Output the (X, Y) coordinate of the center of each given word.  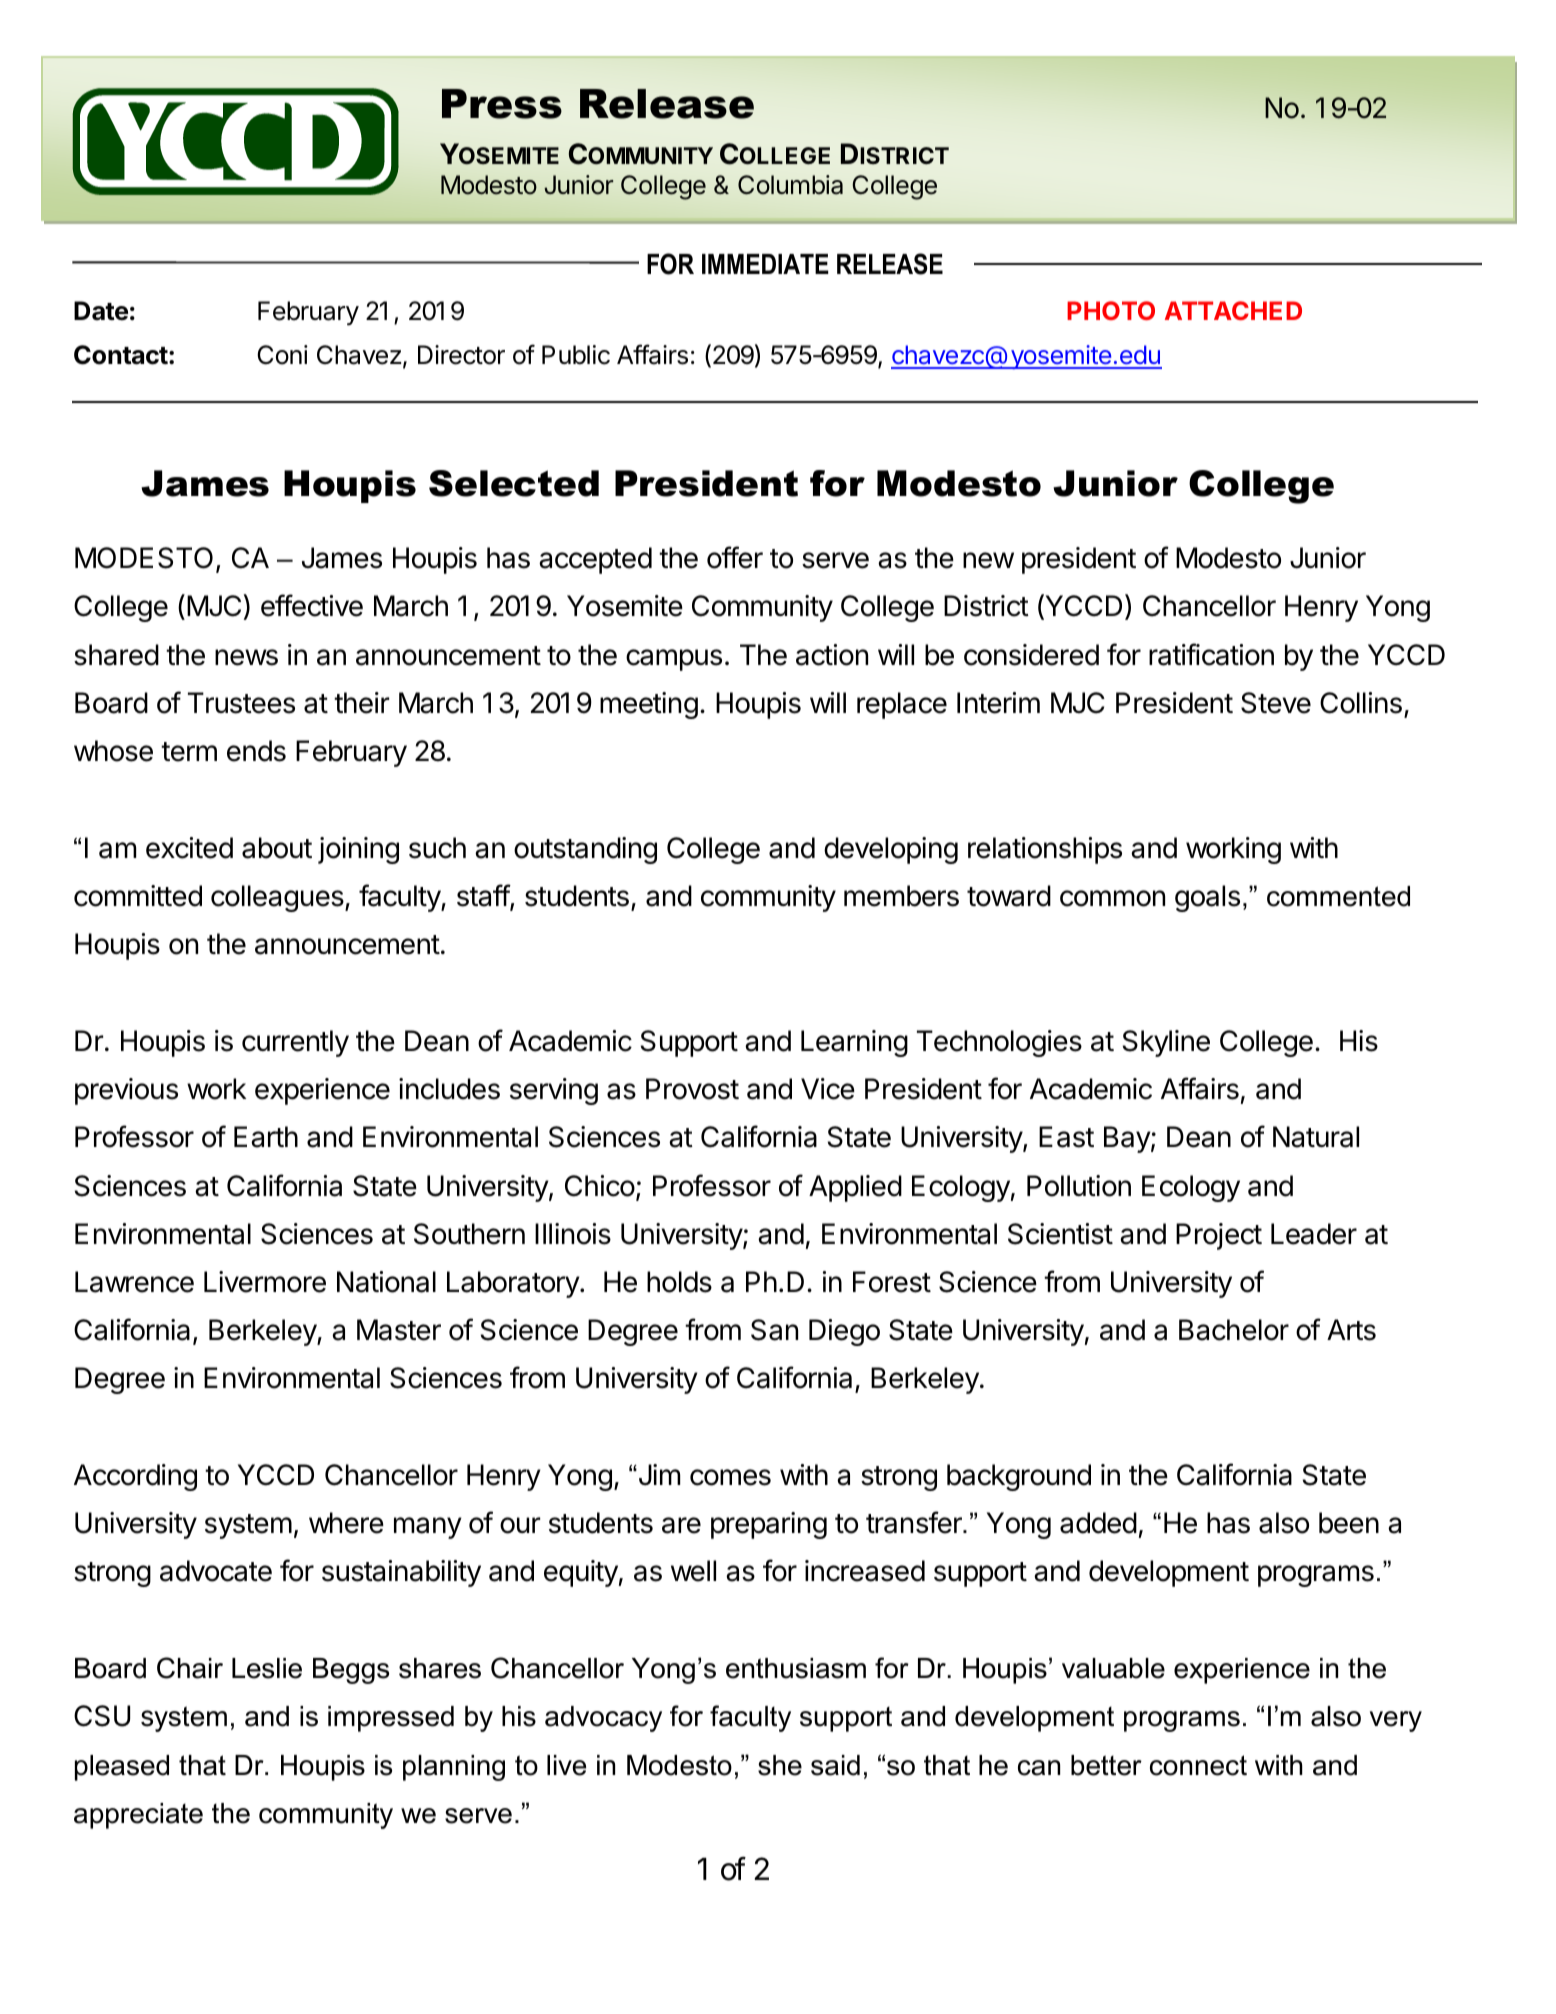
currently (295, 1043)
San (774, 1330)
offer (735, 557)
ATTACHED (1233, 310)
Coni (282, 355)
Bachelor (1234, 1330)
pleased (122, 1768)
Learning (854, 1043)
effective (312, 605)
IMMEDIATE (765, 264)
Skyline (1166, 1043)
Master (399, 1330)
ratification (1211, 654)
